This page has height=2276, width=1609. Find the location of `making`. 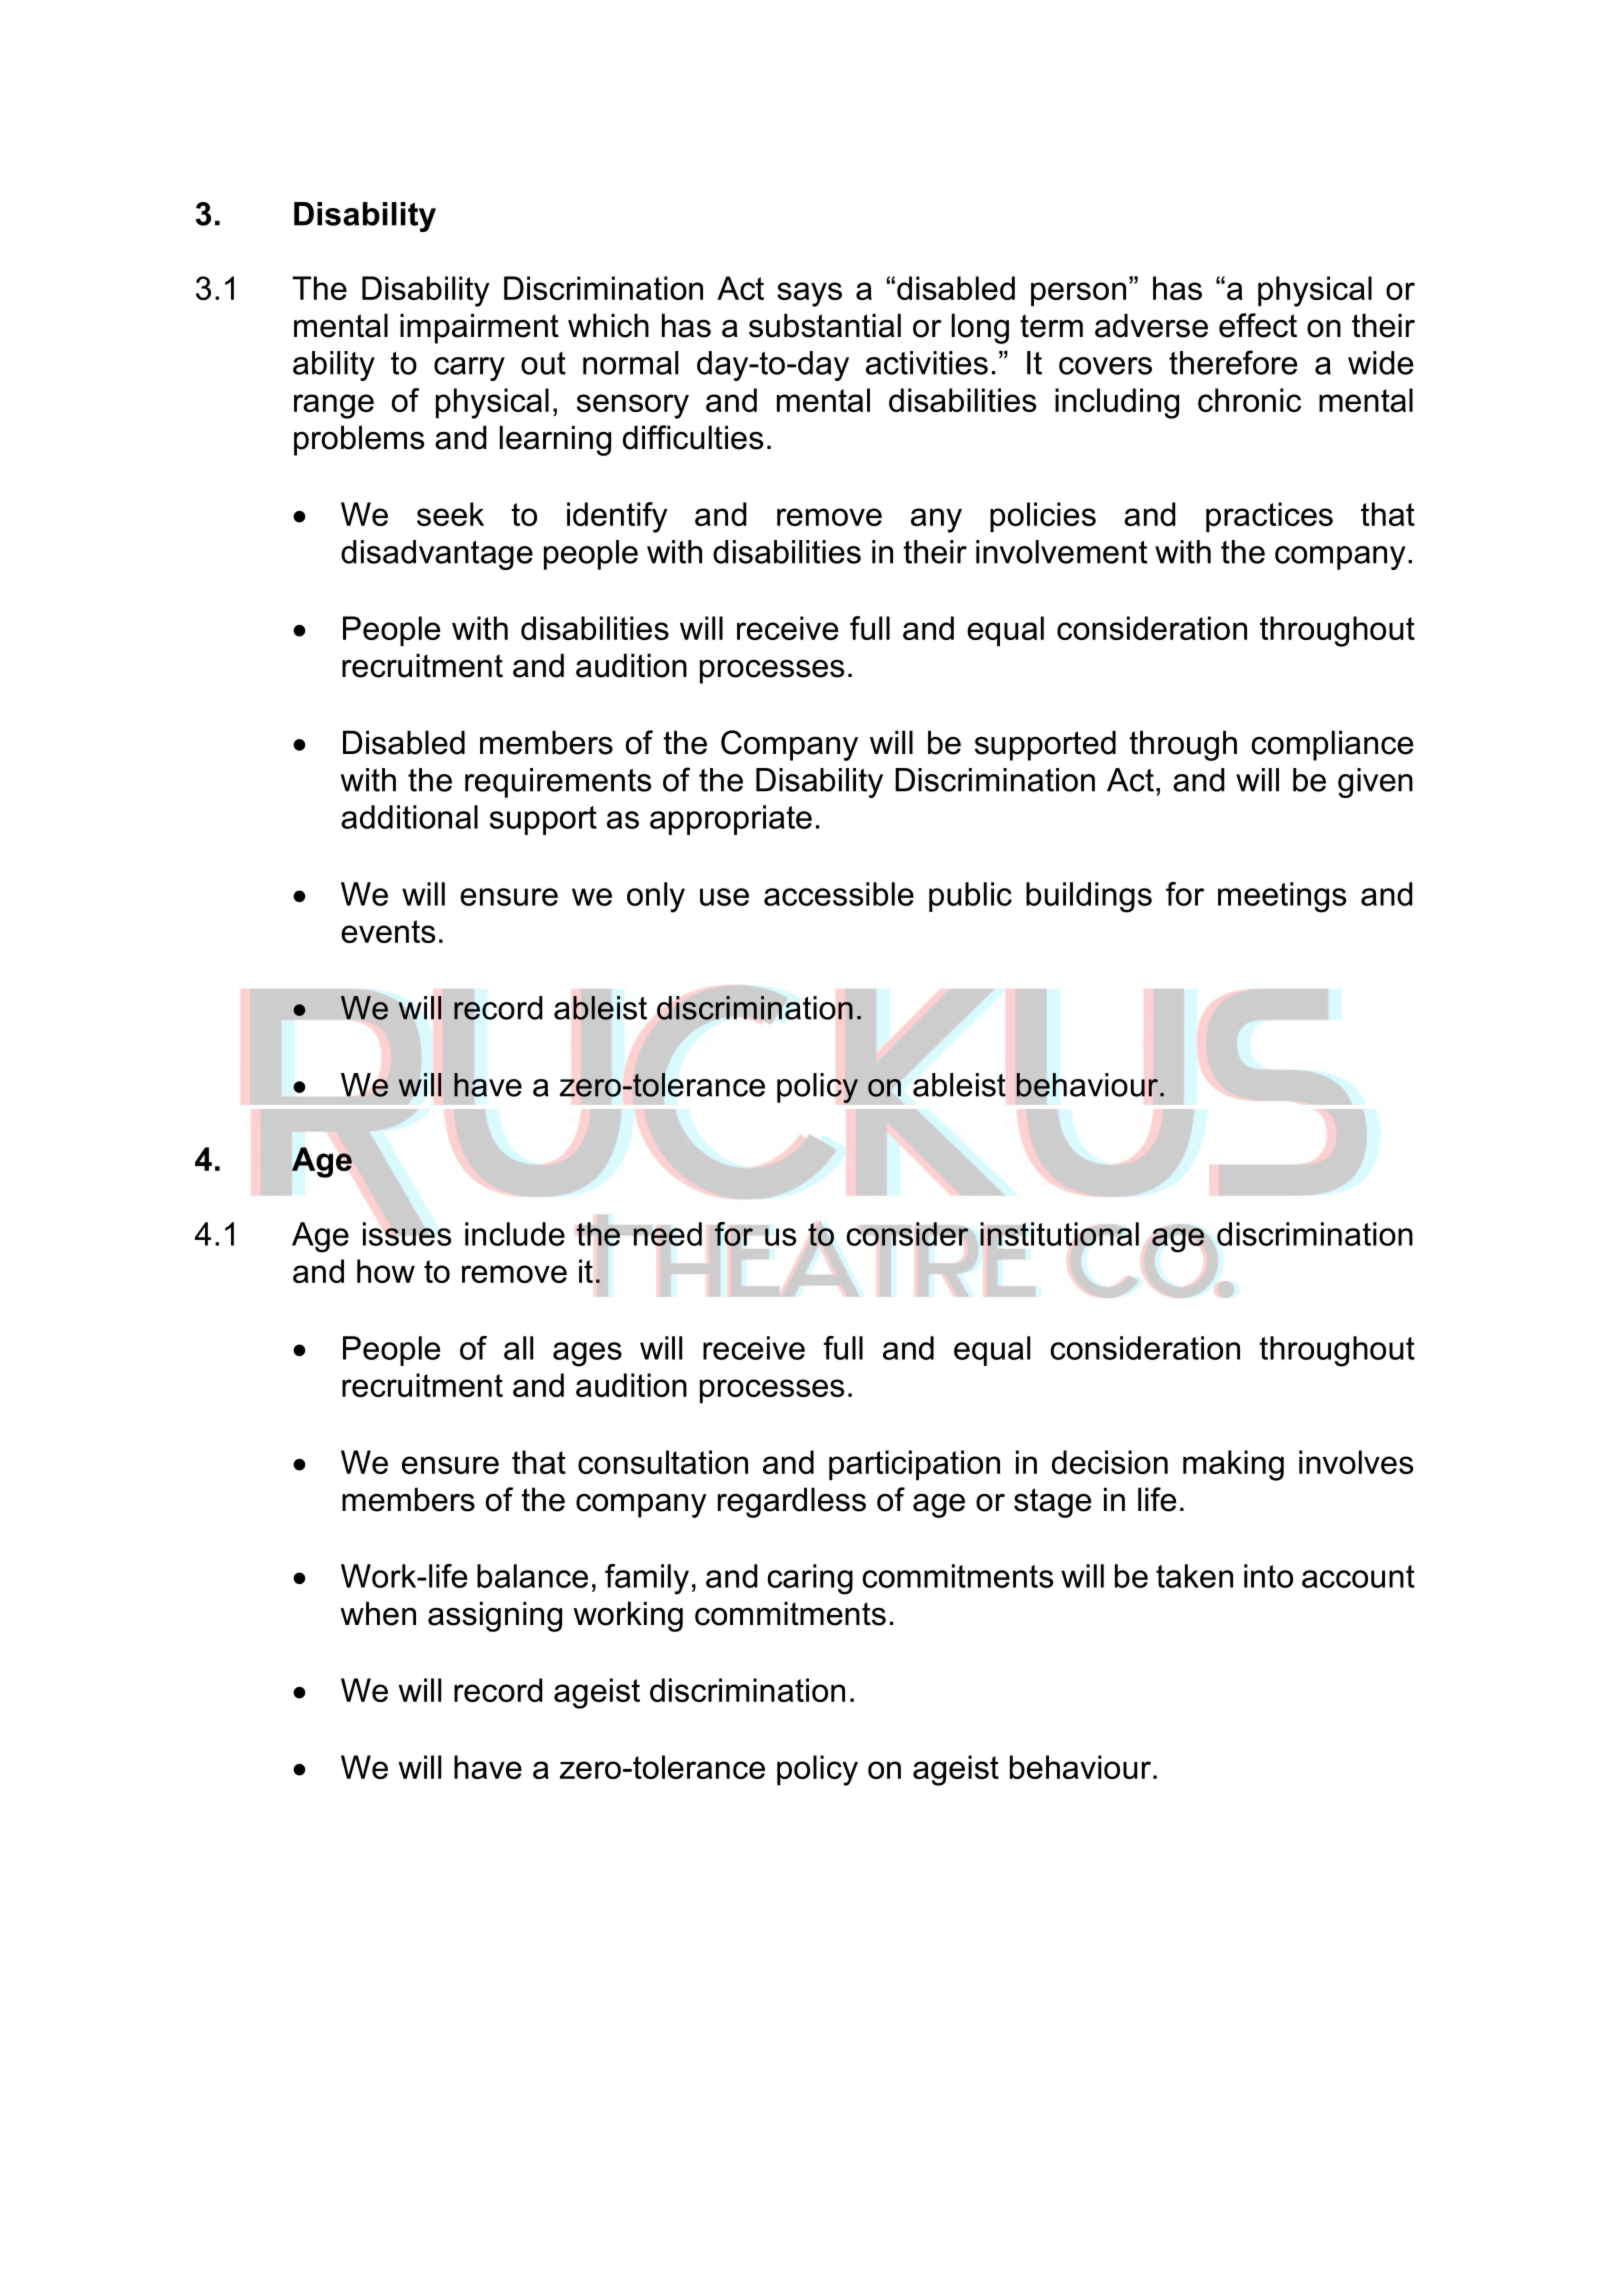

making is located at coordinates (1233, 1465).
